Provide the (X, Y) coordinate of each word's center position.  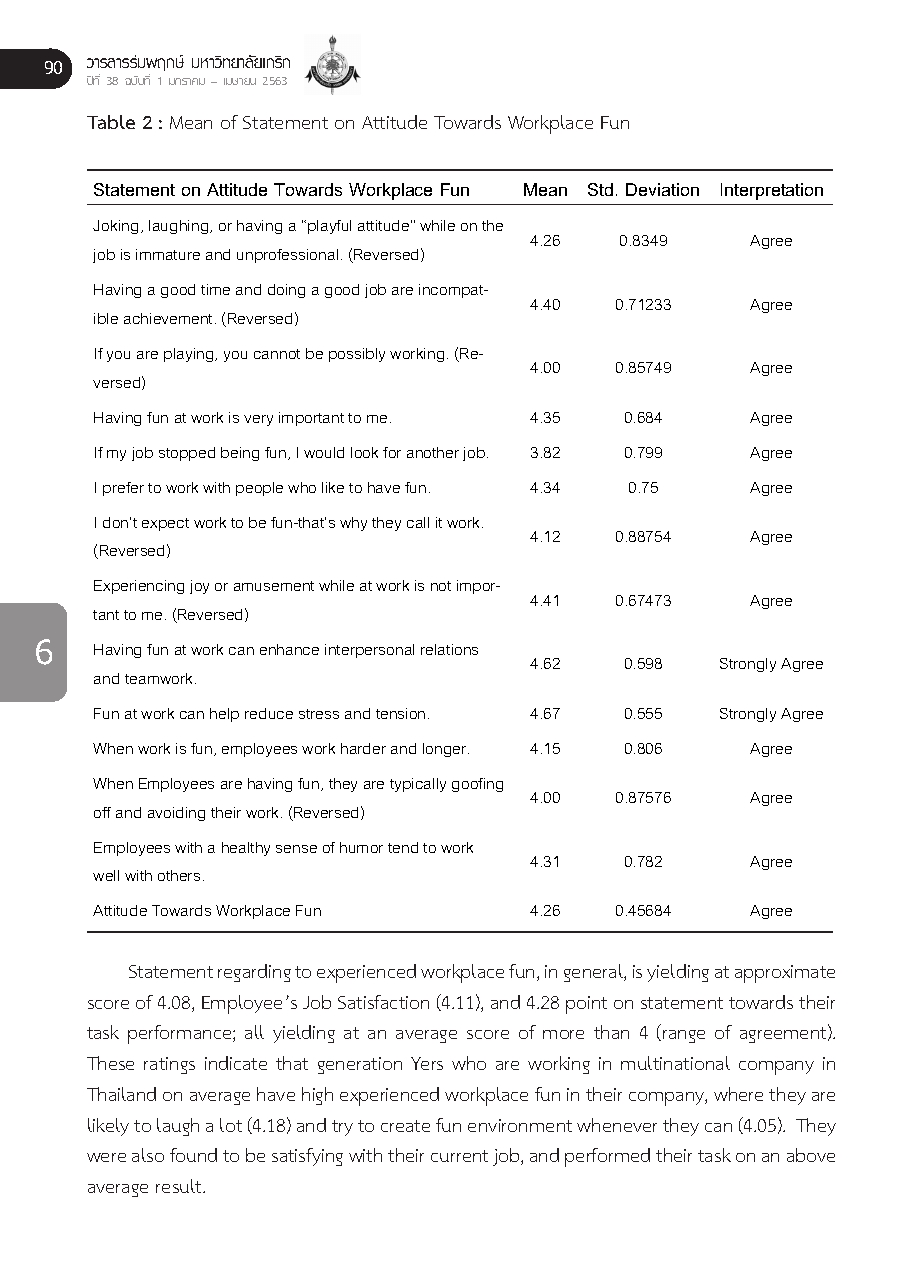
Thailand (121, 1094)
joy (199, 587)
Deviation (662, 189)
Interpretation (772, 191)
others (179, 875)
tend (403, 847)
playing (190, 355)
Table (111, 122)
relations (449, 649)
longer (446, 750)
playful (329, 227)
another (433, 452)
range (684, 1036)
